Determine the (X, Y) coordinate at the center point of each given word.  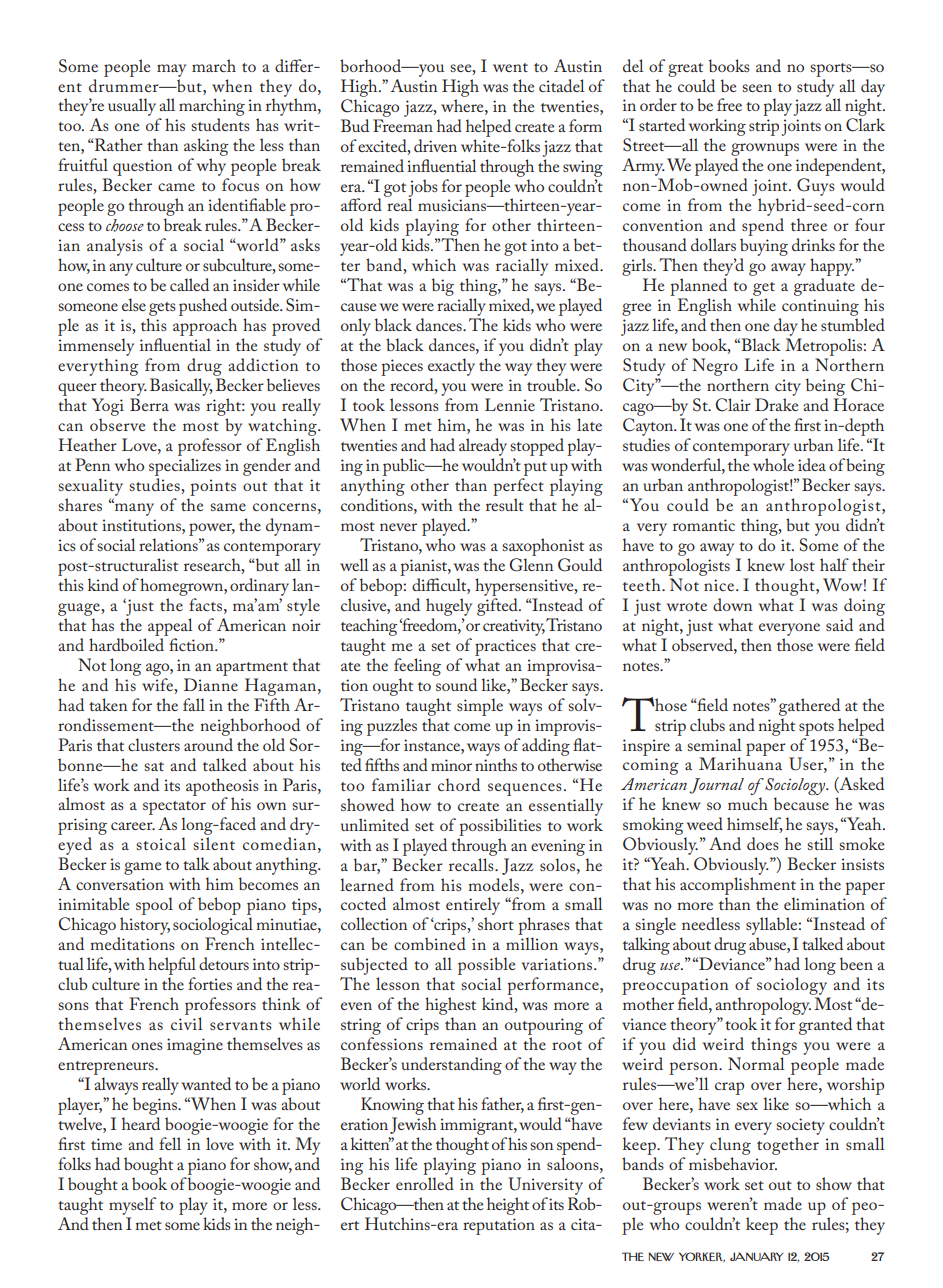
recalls (472, 863)
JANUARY (756, 1256)
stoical (161, 843)
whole (773, 464)
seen (757, 88)
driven (435, 145)
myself (132, 1206)
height (508, 1206)
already (483, 447)
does (763, 843)
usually (132, 107)
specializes (185, 467)
